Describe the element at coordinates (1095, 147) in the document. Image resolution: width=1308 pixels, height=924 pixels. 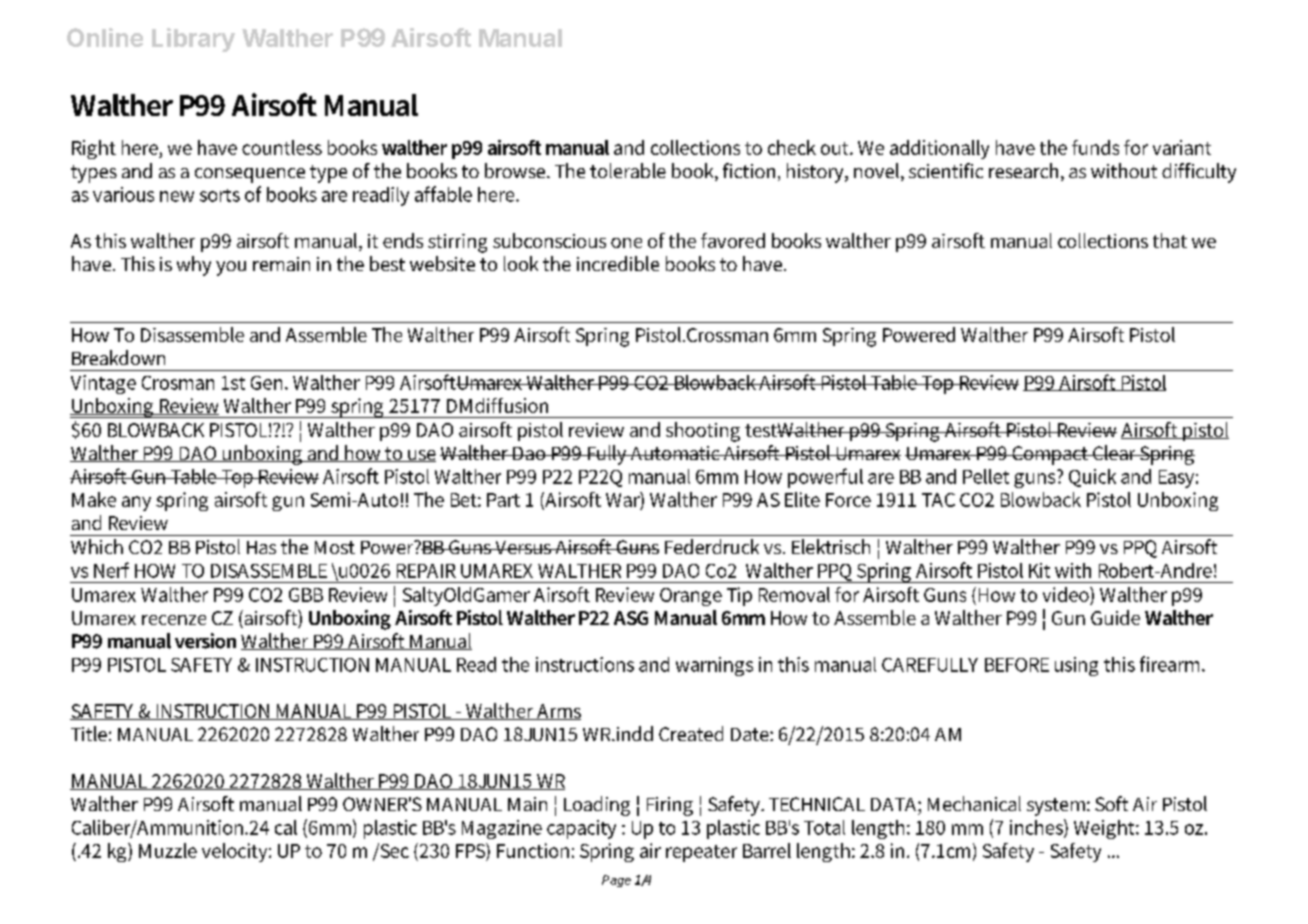
I see `funds` at that location.
